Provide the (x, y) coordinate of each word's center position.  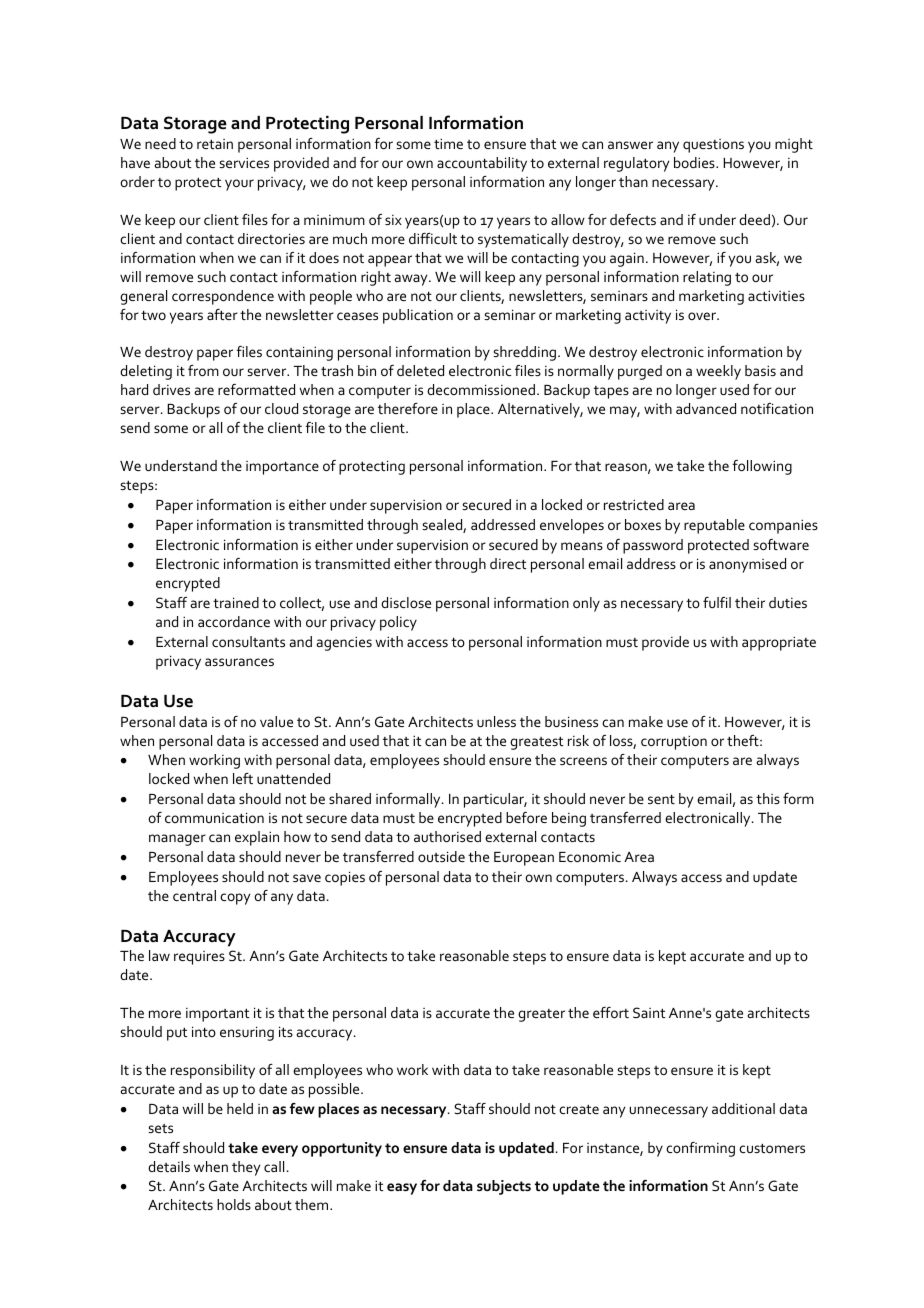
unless (496, 721)
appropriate (779, 643)
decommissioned (481, 389)
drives (171, 389)
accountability (482, 164)
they (246, 1168)
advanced (706, 408)
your (239, 185)
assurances (239, 662)
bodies (695, 162)
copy (235, 899)
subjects (504, 1187)
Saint (649, 1012)
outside (441, 856)
